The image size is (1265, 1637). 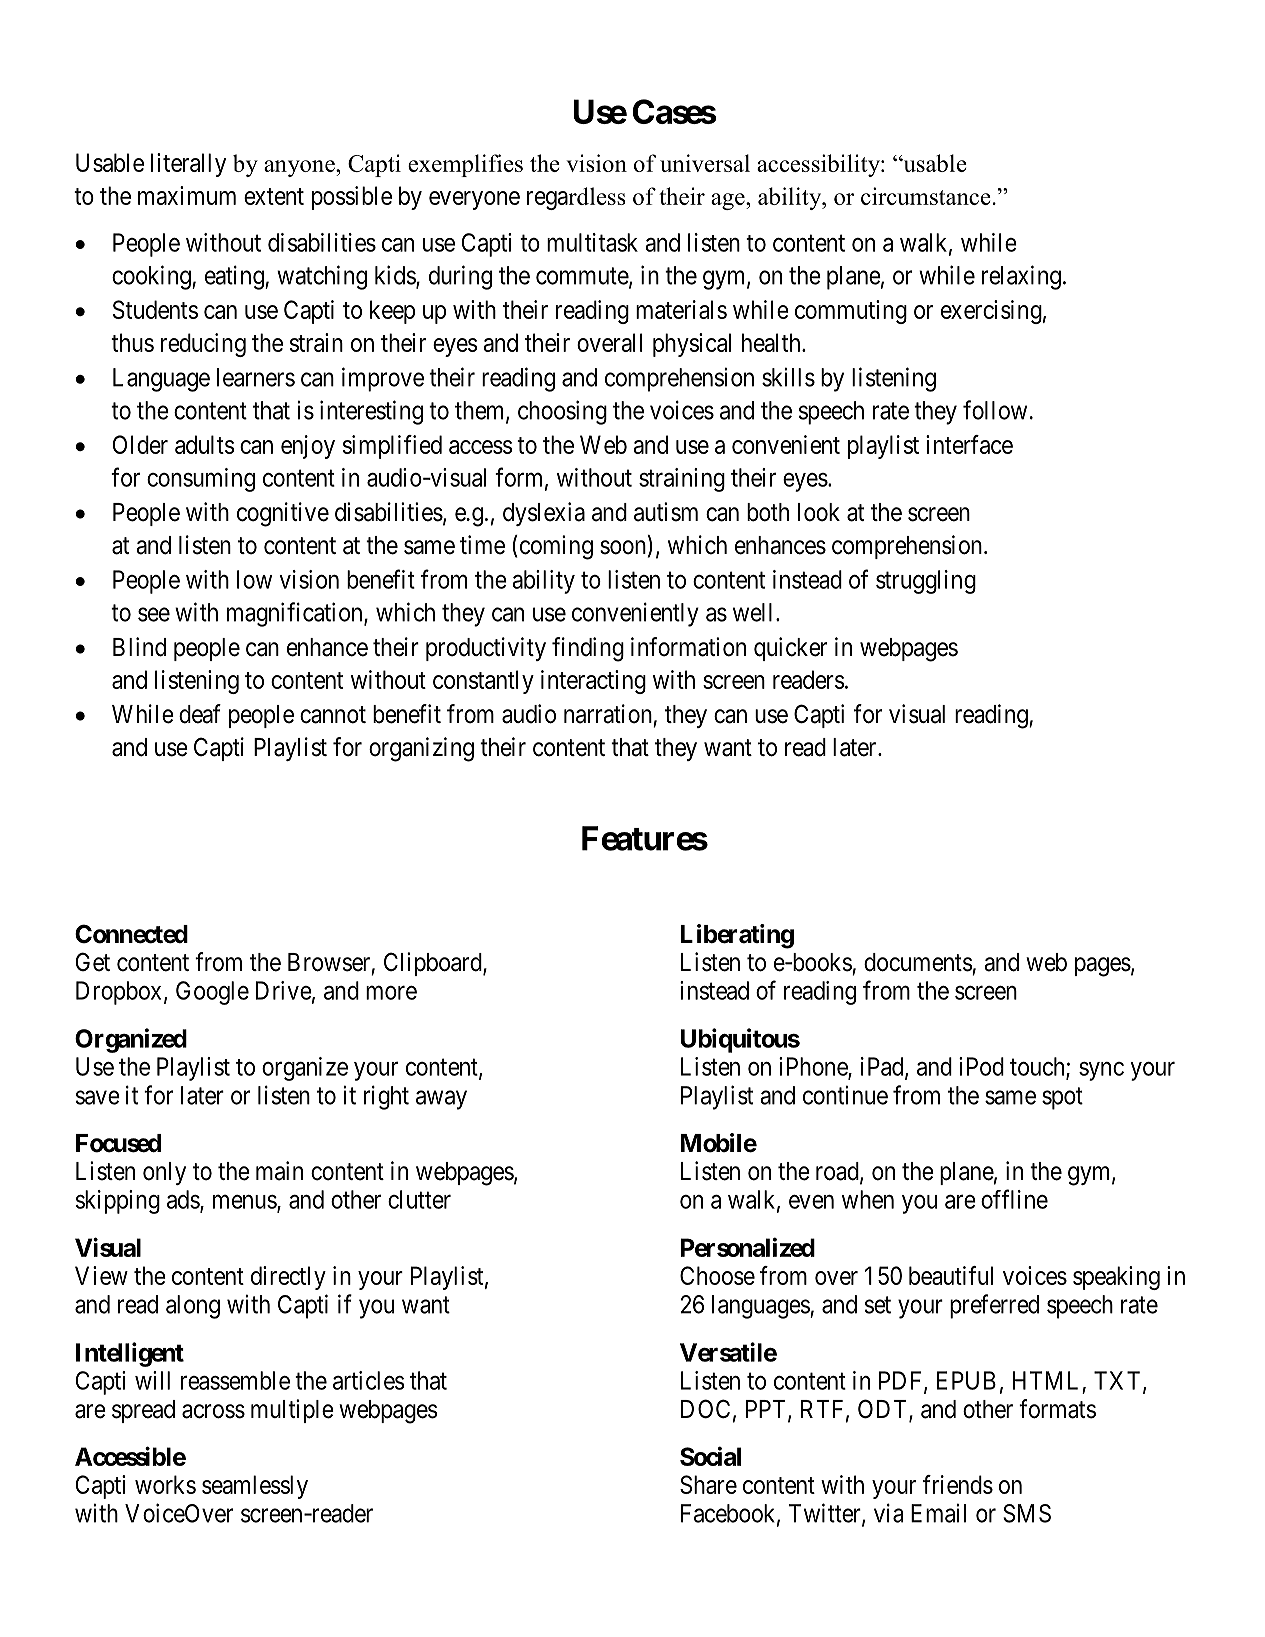 What do you see at coordinates (926, 196) in the document?
I see `circumstance` at bounding box center [926, 196].
